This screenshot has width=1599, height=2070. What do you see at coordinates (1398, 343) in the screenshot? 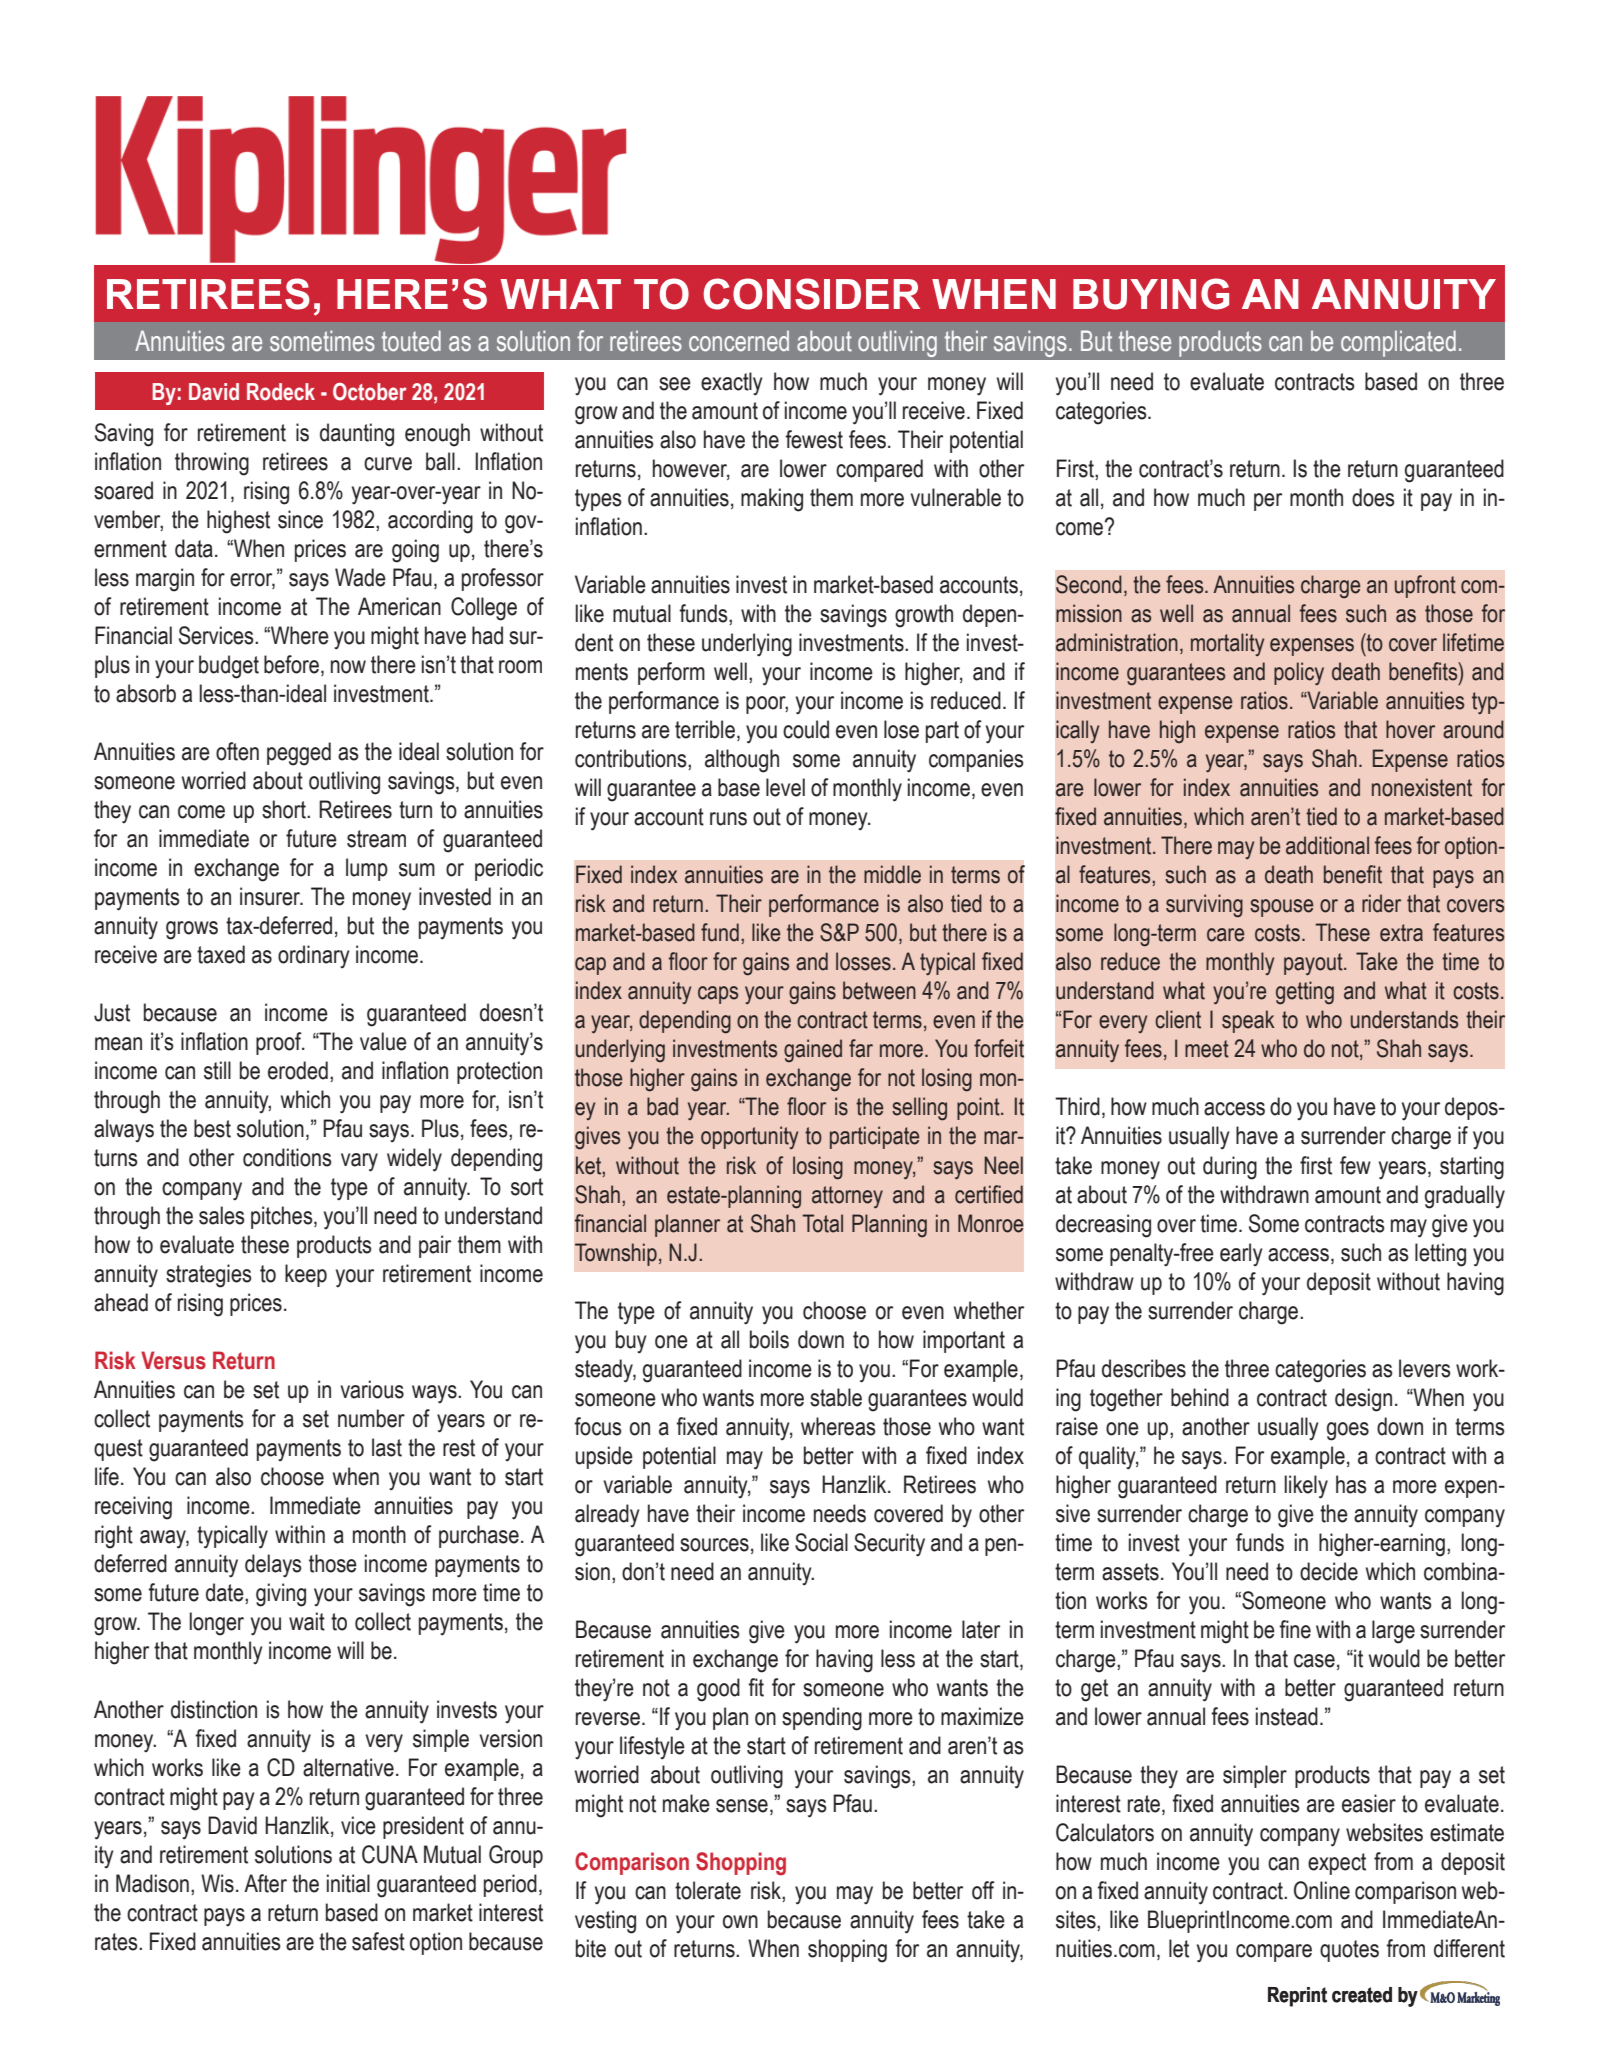
I see `complicated` at bounding box center [1398, 343].
